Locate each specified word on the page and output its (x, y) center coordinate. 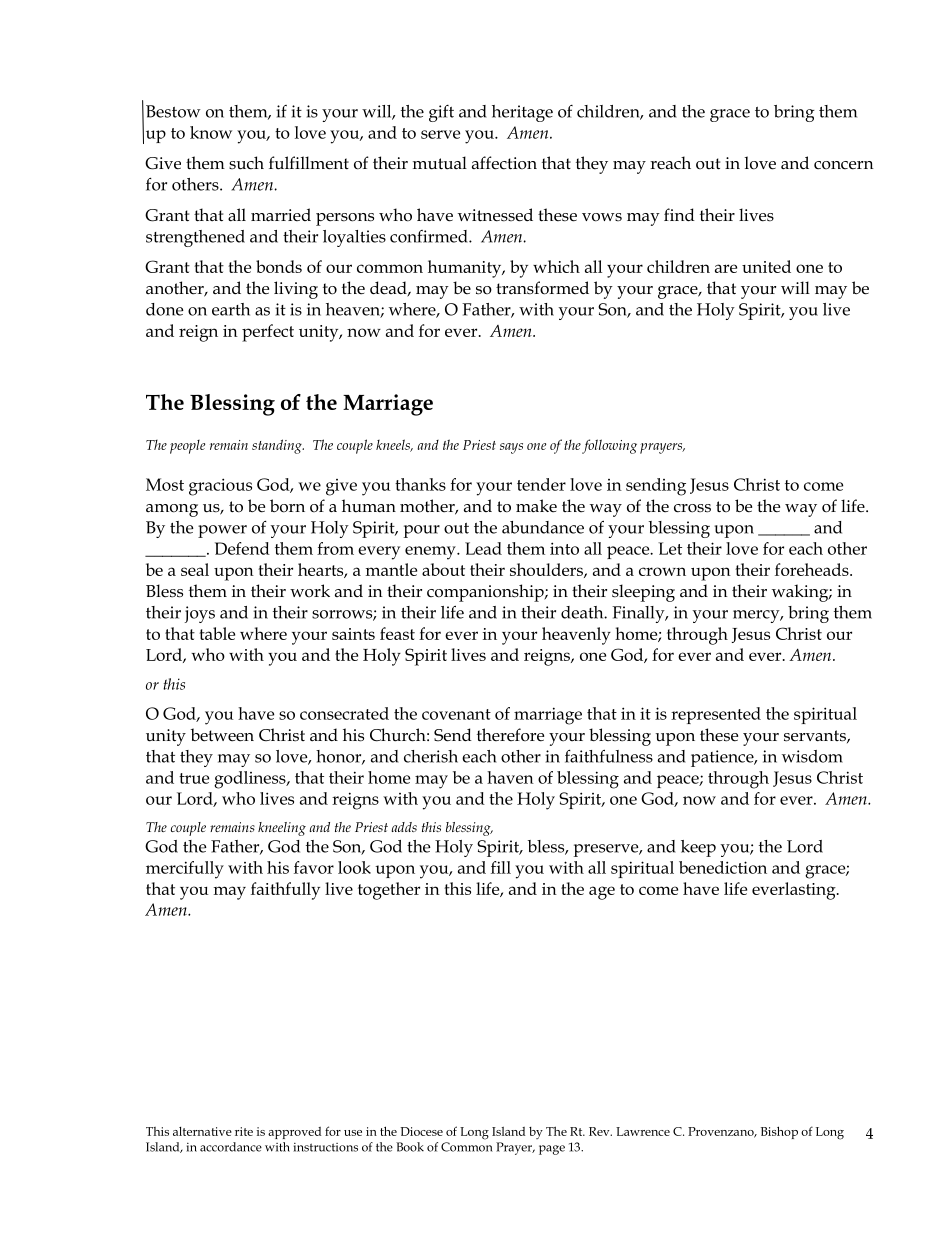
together (389, 891)
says (511, 448)
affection (504, 163)
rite (244, 1131)
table (217, 633)
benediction (723, 867)
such (246, 163)
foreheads (813, 569)
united (766, 266)
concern (844, 165)
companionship (486, 593)
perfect (268, 333)
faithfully (285, 891)
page (552, 1150)
